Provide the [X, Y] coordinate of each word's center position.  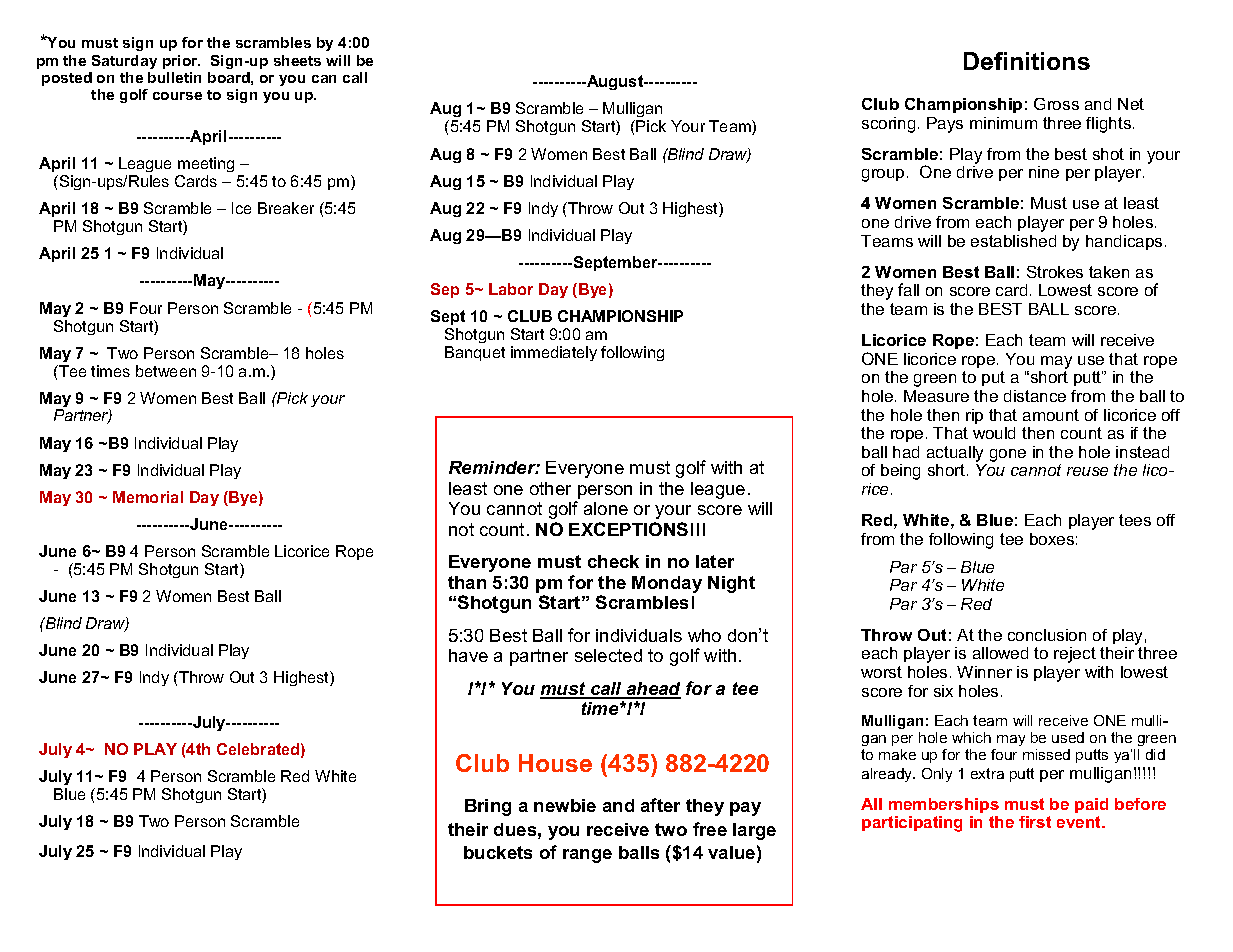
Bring [488, 807]
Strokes [1055, 272]
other [550, 488]
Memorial [148, 497]
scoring [888, 125]
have [468, 655]
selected [608, 655]
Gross [1056, 104]
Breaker [286, 208]
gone [1008, 455]
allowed [1000, 653]
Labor [511, 289]
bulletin [174, 77]
